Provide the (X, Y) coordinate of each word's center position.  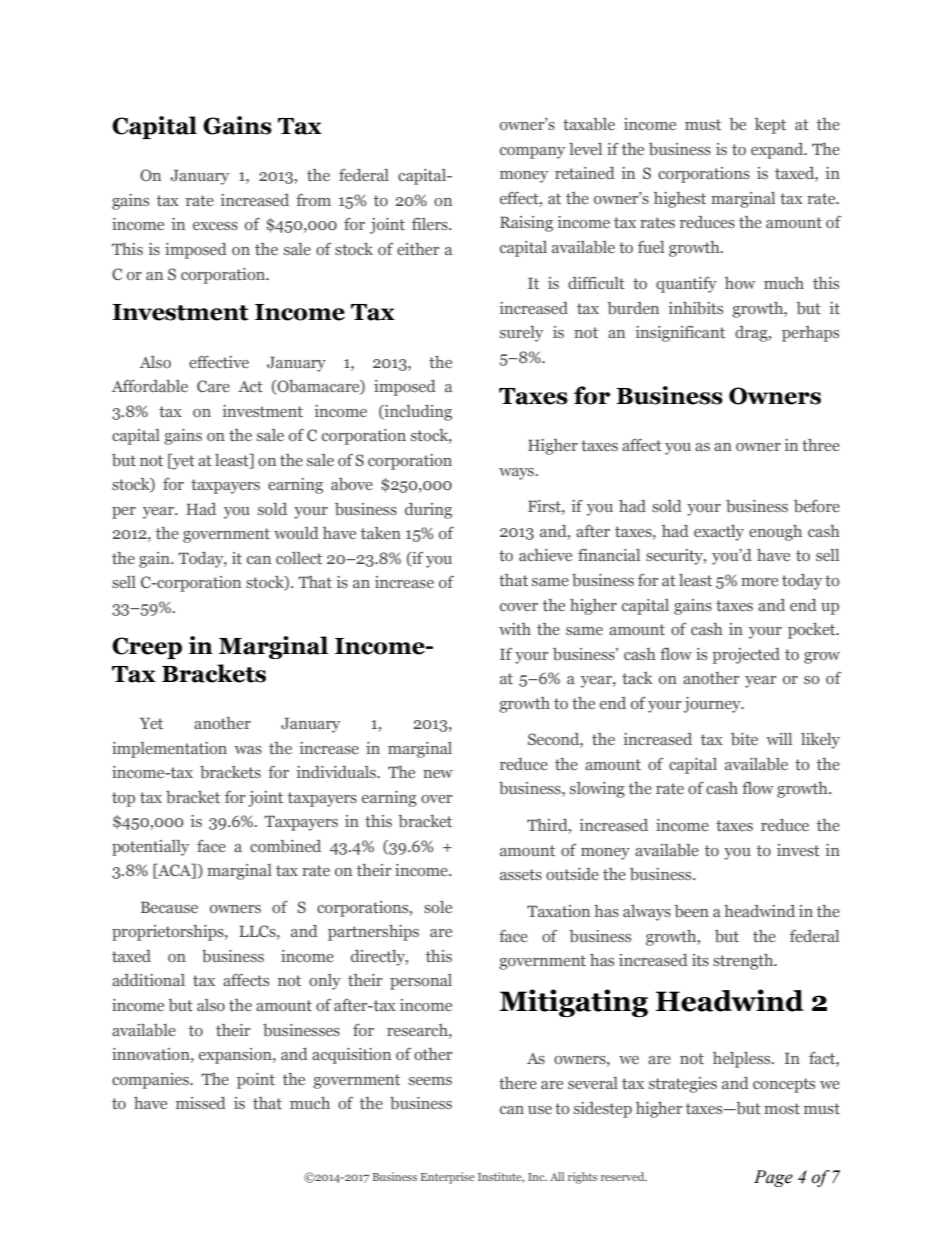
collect (299, 558)
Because (169, 907)
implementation (169, 750)
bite (744, 739)
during (428, 511)
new (438, 774)
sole (438, 907)
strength (744, 962)
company (532, 153)
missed (201, 1103)
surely (521, 334)
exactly (719, 533)
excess (215, 226)
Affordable (150, 386)
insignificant (680, 334)
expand (778, 151)
